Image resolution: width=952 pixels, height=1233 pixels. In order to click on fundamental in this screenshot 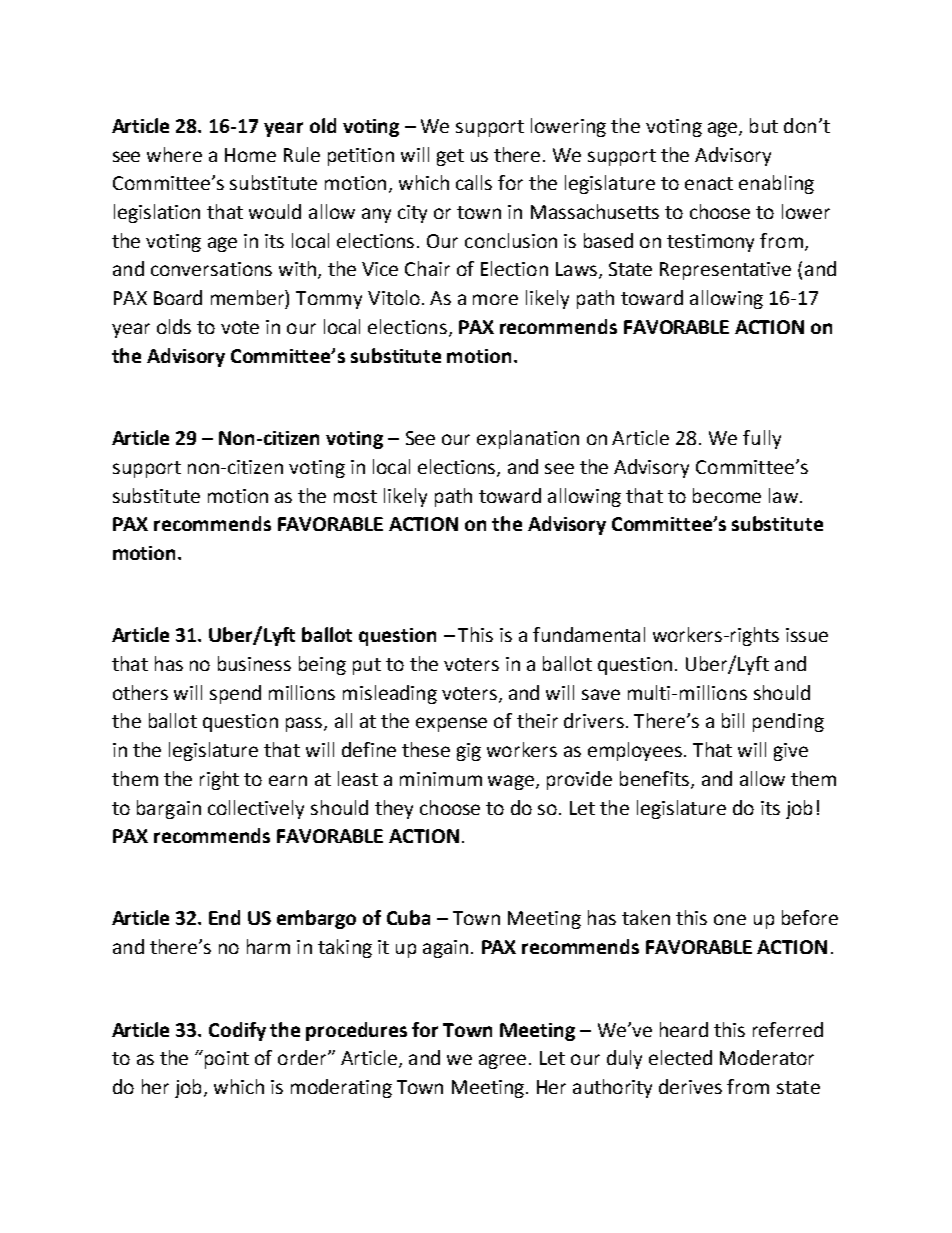, I will do `click(589, 634)`.
